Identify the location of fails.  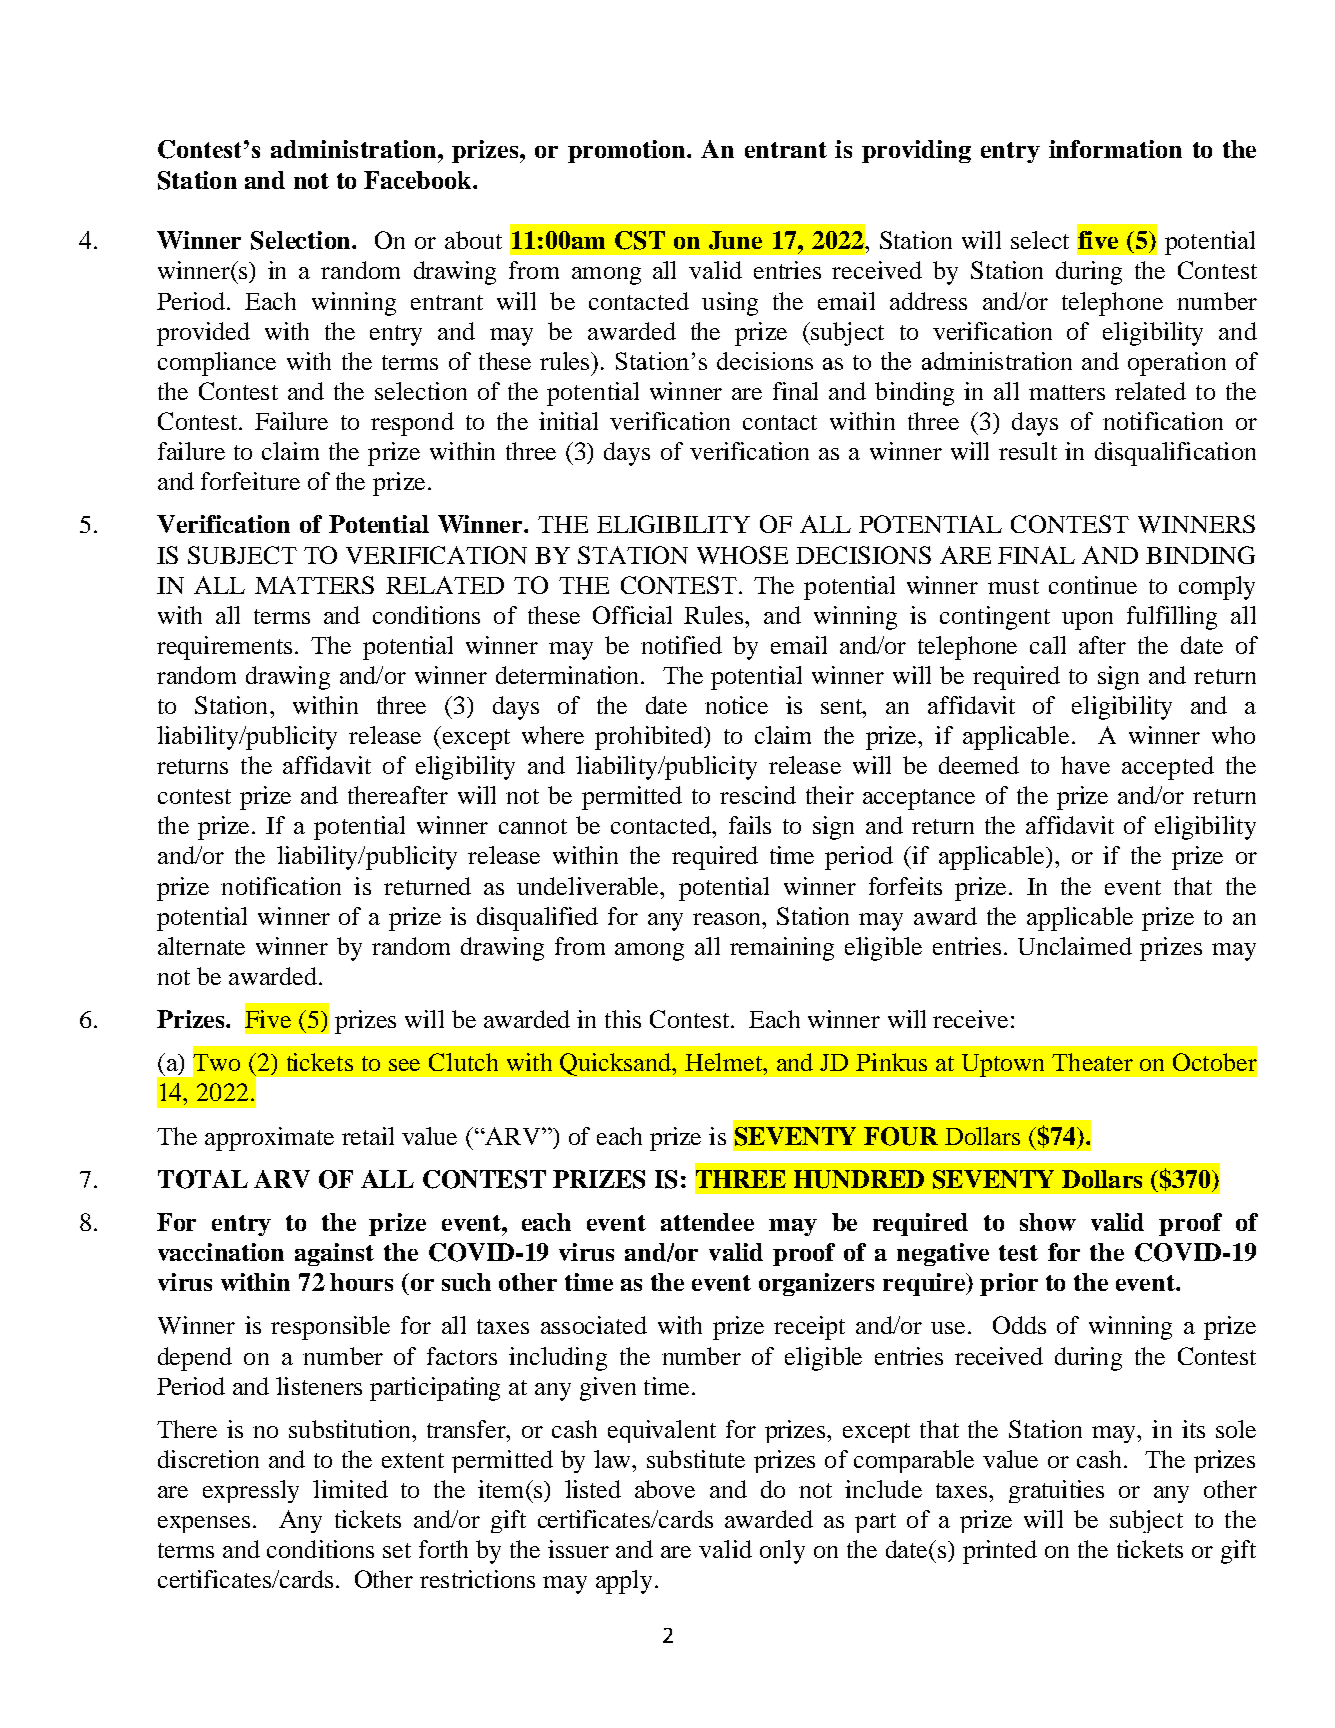
(750, 825).
